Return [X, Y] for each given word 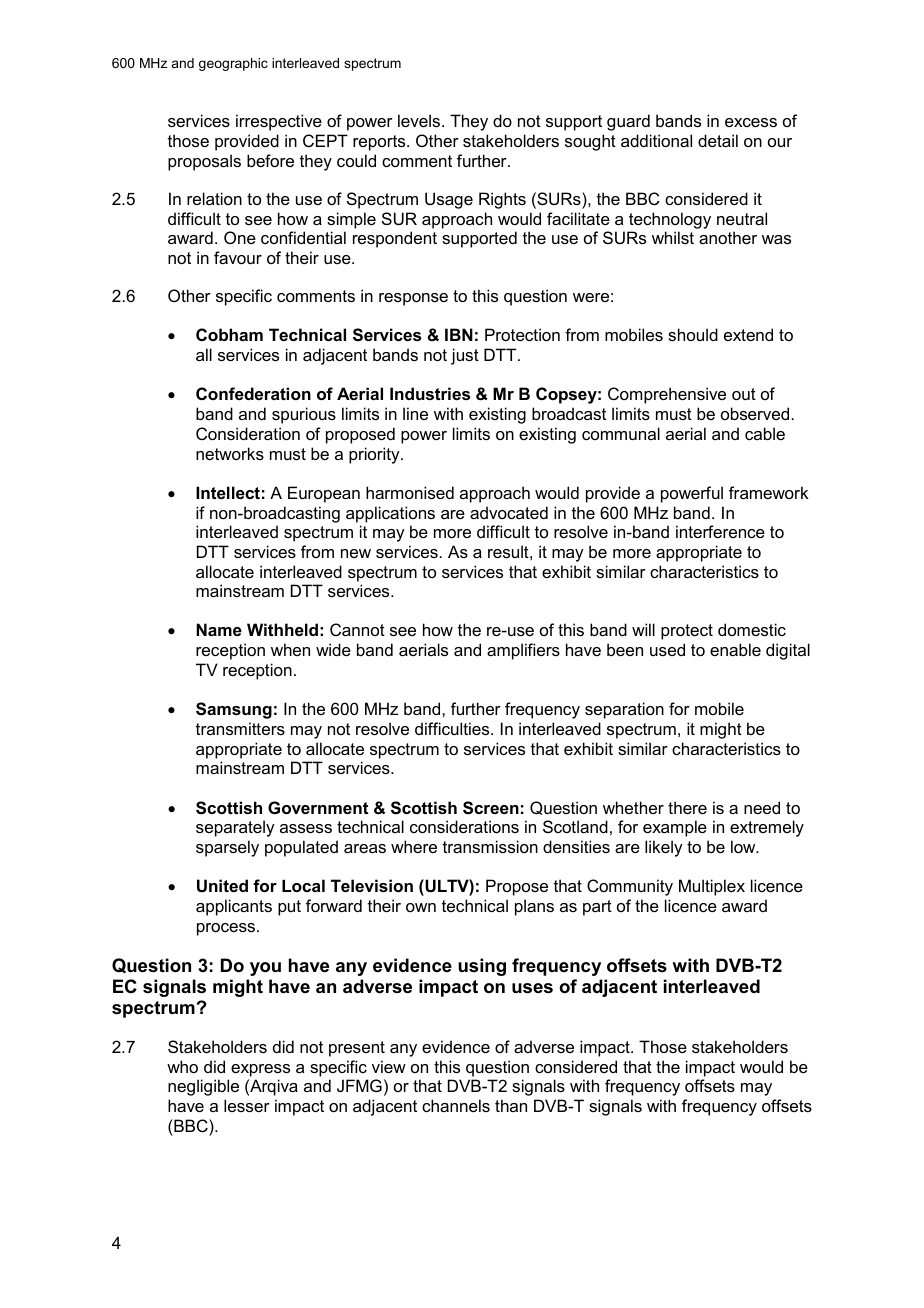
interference [720, 531]
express [260, 1070]
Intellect [228, 492]
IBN [459, 334]
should [693, 334]
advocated [509, 512]
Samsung [234, 710]
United [222, 885]
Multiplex [712, 887]
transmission [490, 846]
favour [238, 257]
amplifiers [523, 651]
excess [751, 122]
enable [735, 649]
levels [420, 120]
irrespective [279, 122]
